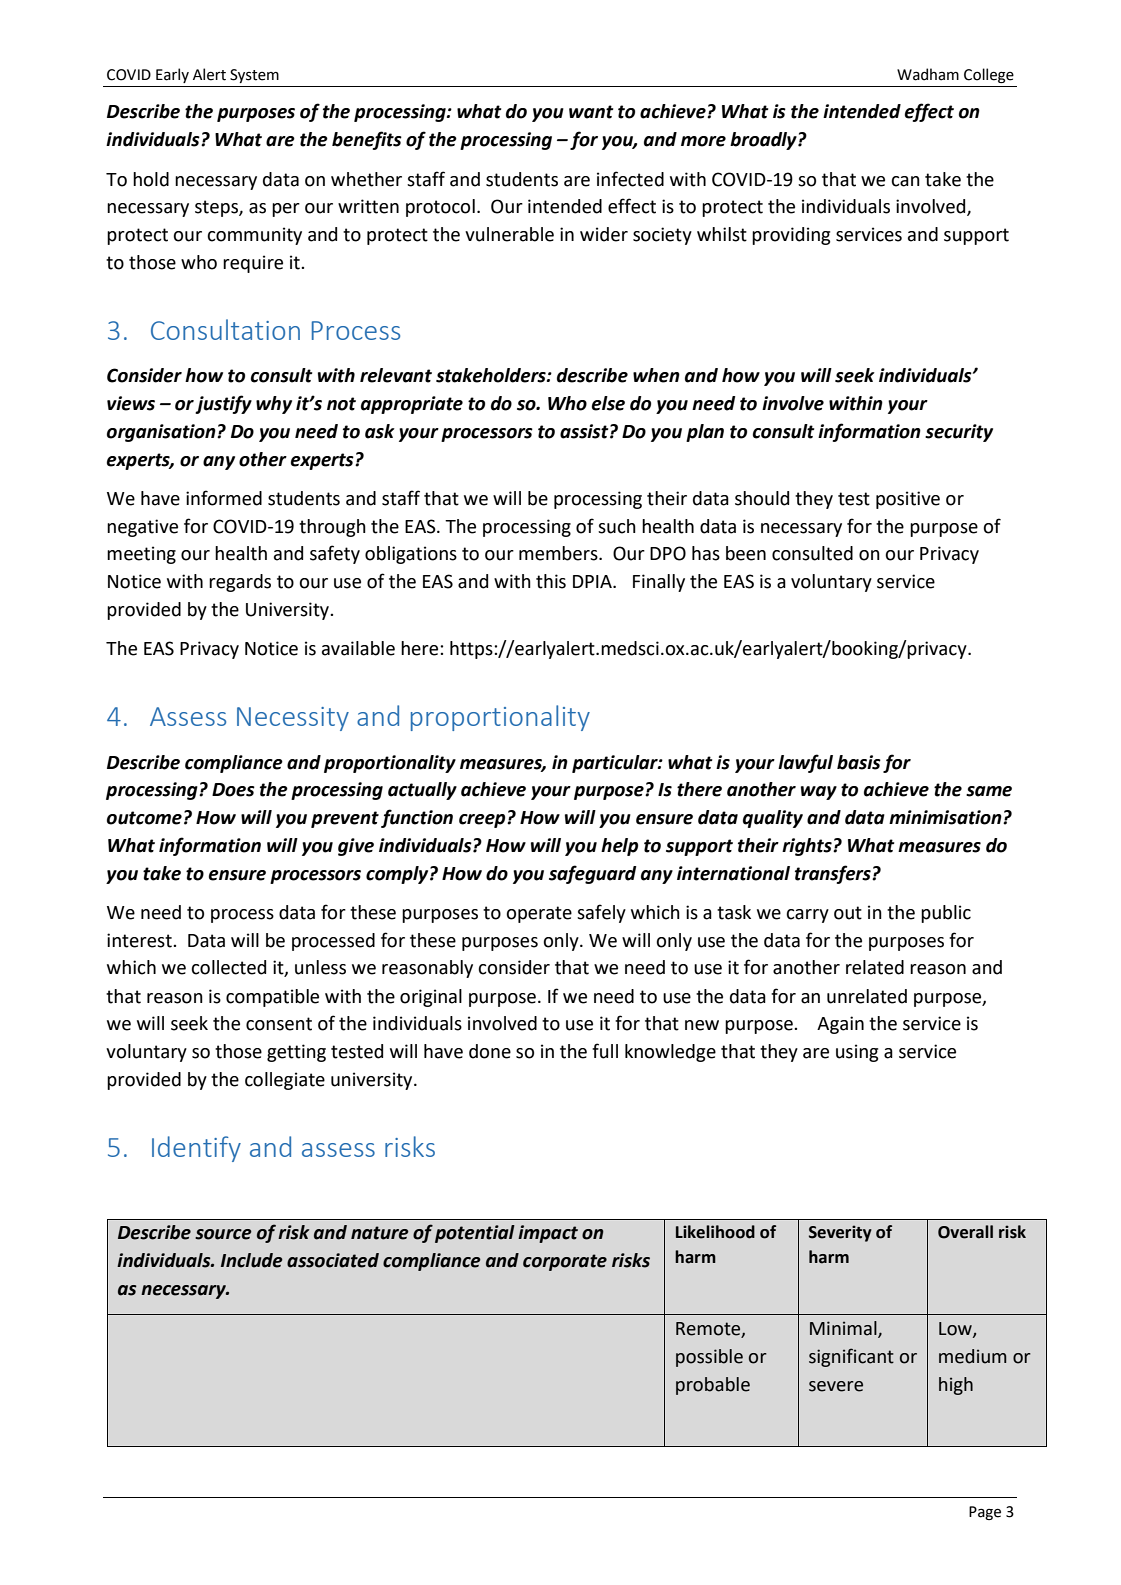  What do you see at coordinates (252, 1260) in the document?
I see `Include` at bounding box center [252, 1260].
